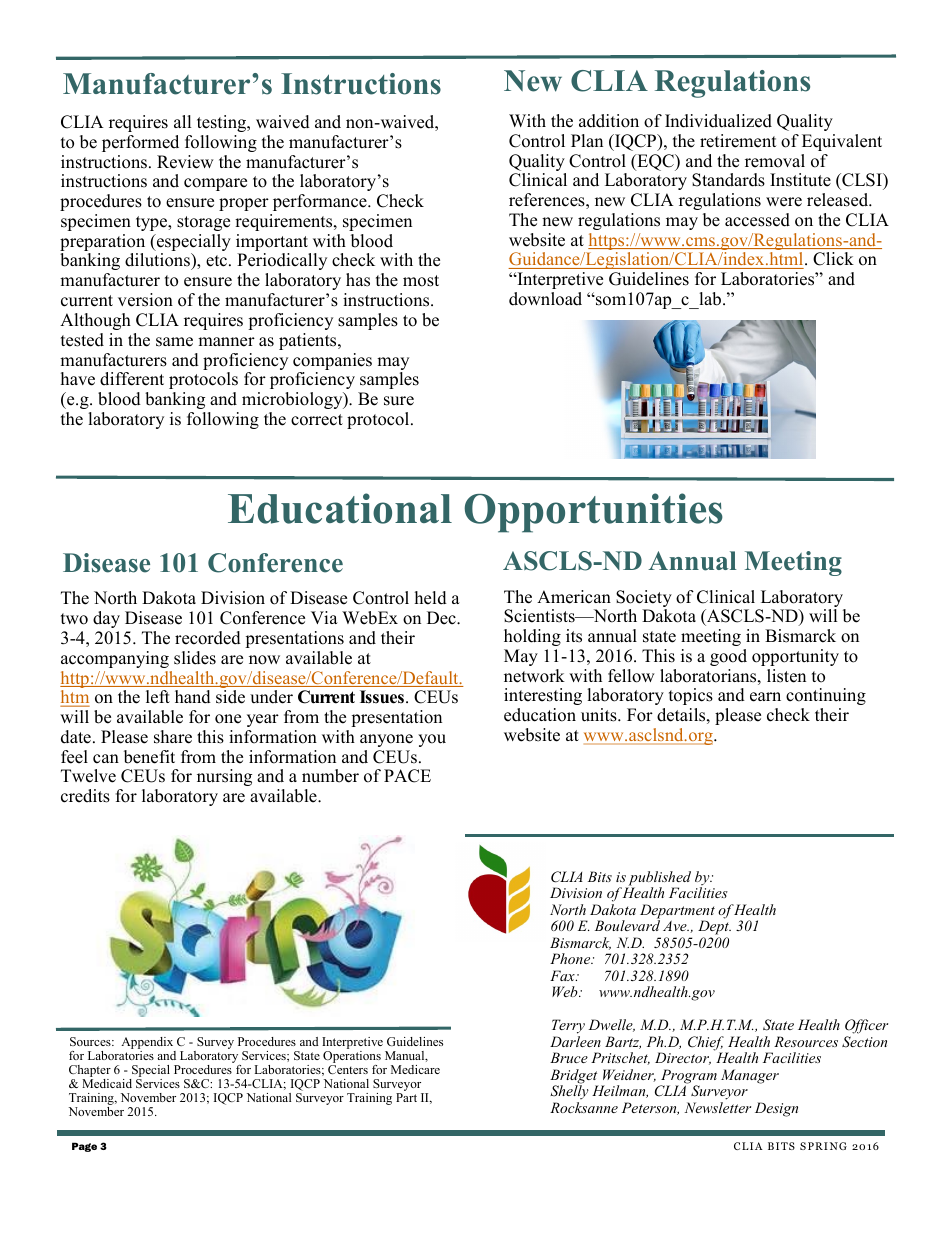 Image resolution: width=952 pixels, height=1233 pixels. What do you see at coordinates (587, 140) in the screenshot?
I see `Plan` at bounding box center [587, 140].
